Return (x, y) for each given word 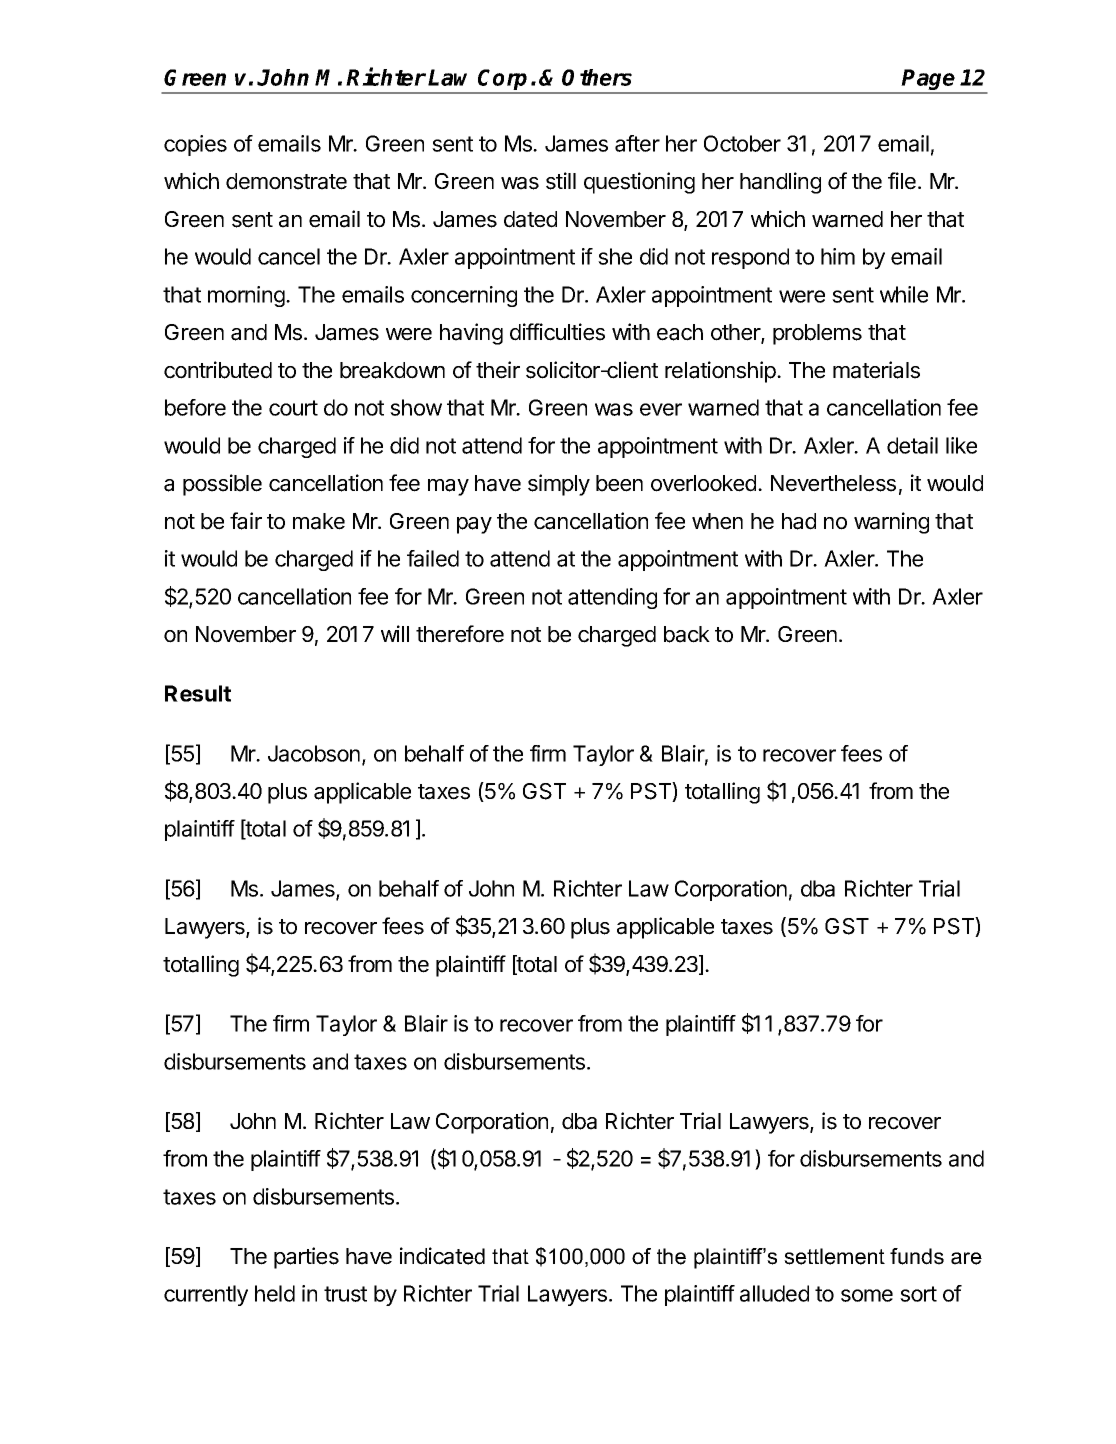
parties (306, 1258)
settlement (834, 1256)
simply (559, 485)
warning (891, 523)
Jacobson (314, 753)
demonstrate (286, 181)
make (319, 521)
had (799, 521)
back (687, 634)
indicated (442, 1256)
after (637, 143)
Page (929, 81)
